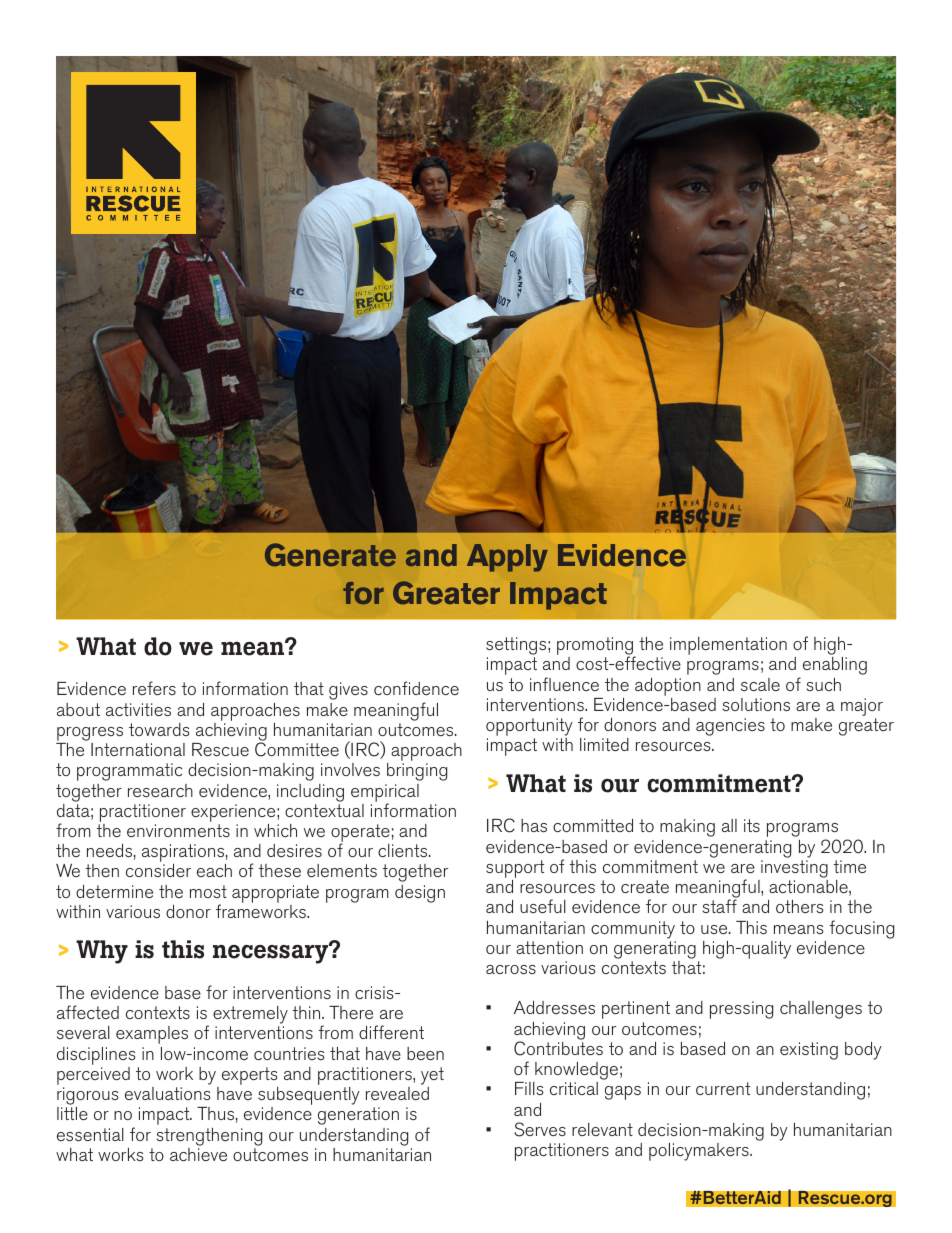  Describe the element at coordinates (529, 728) in the document. I see `opportunity` at that location.
